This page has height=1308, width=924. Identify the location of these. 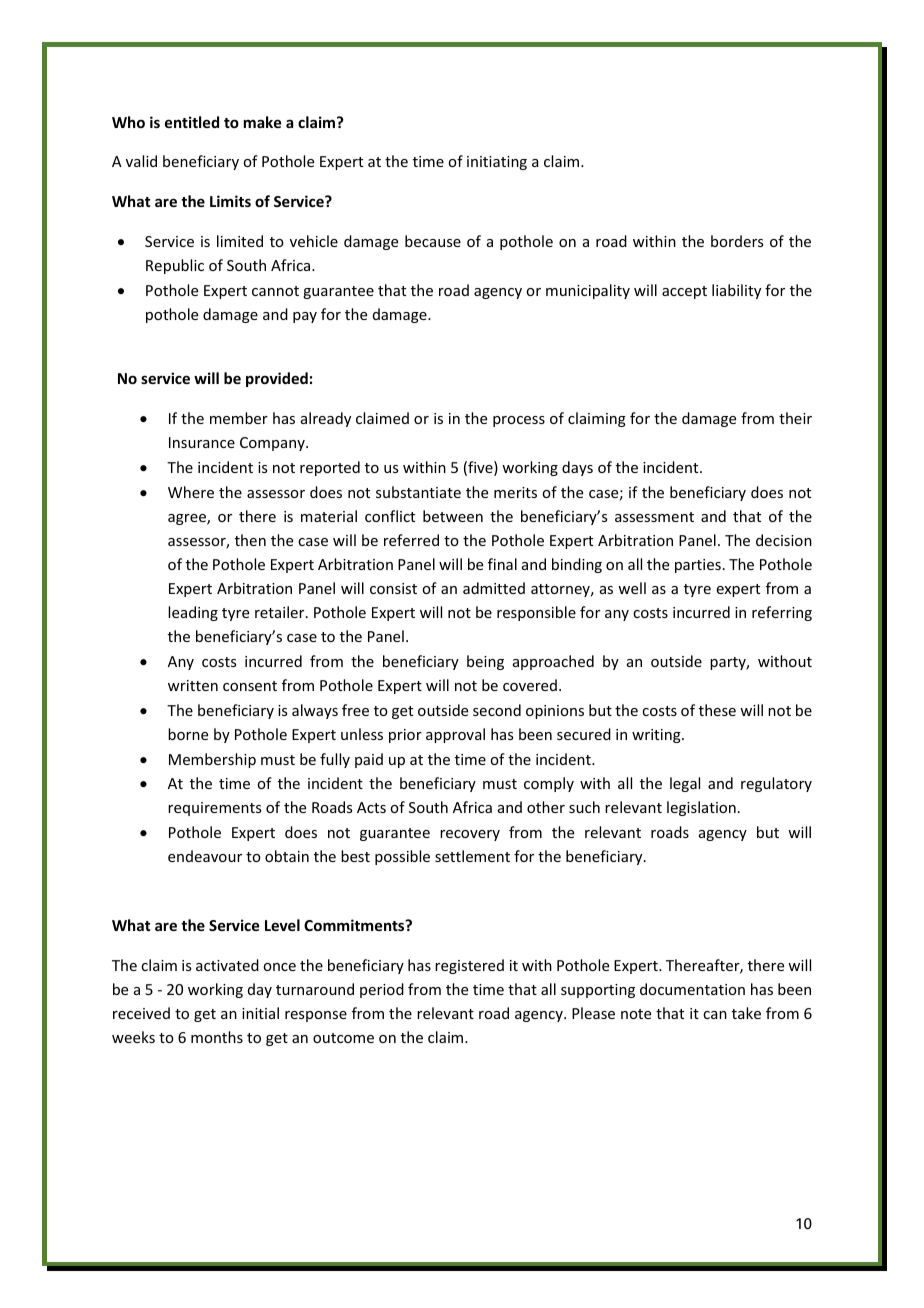
(717, 710).
